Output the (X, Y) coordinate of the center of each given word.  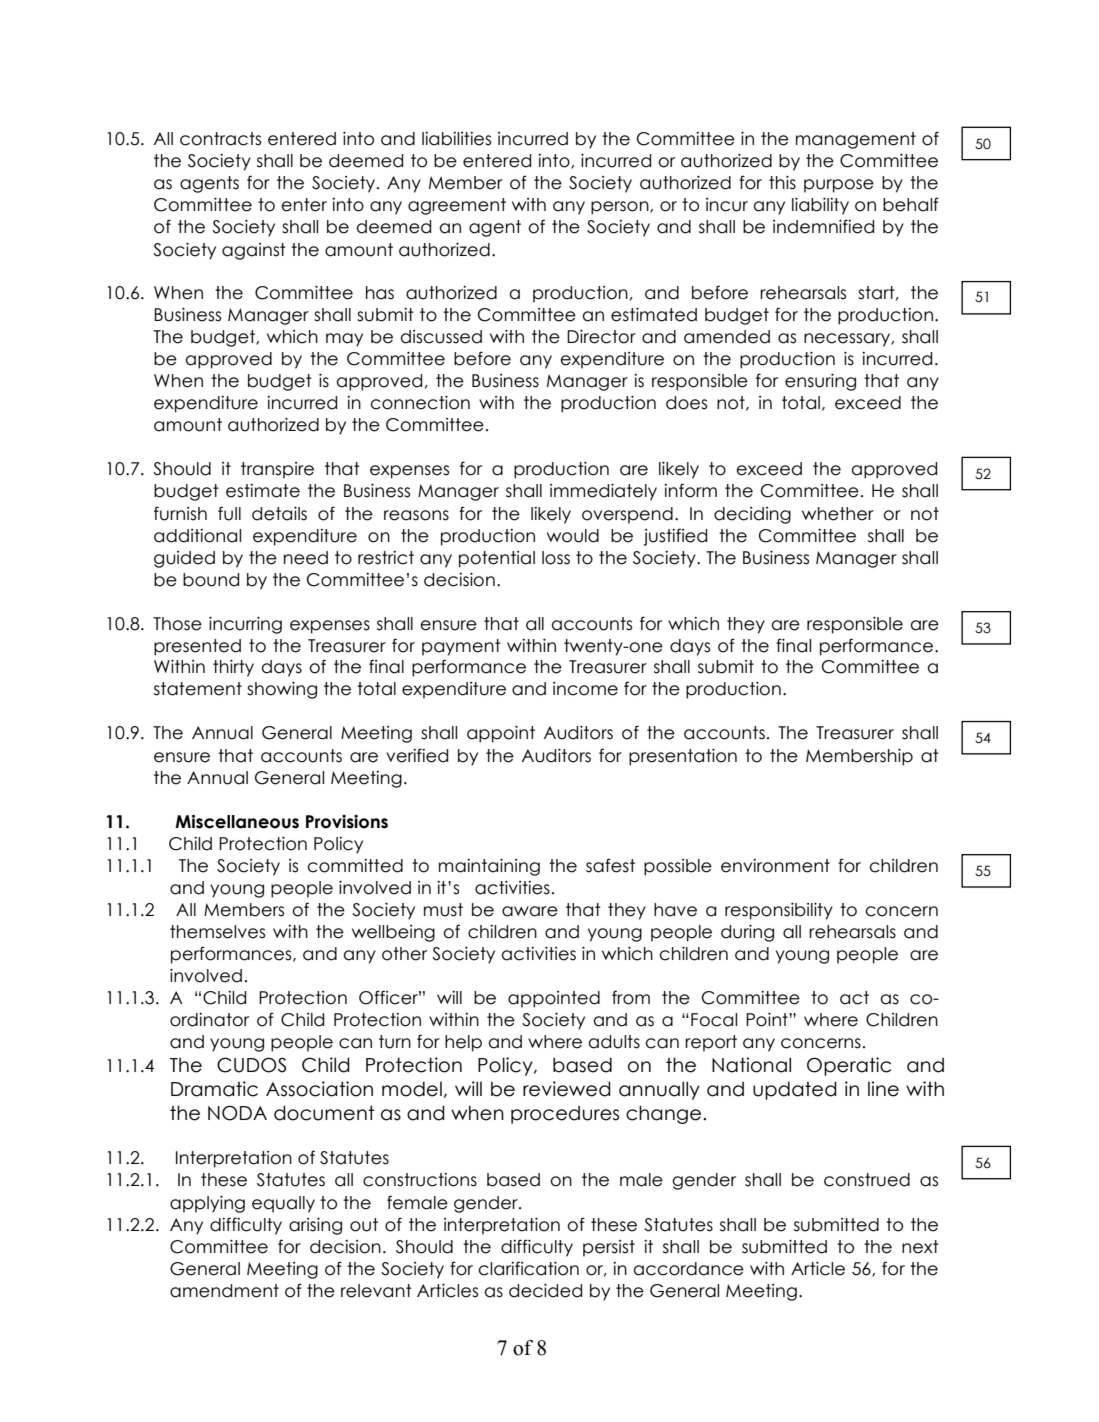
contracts (220, 139)
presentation (683, 757)
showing (282, 690)
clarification (528, 1268)
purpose (839, 186)
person (621, 208)
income (585, 689)
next (920, 1247)
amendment (224, 1291)
